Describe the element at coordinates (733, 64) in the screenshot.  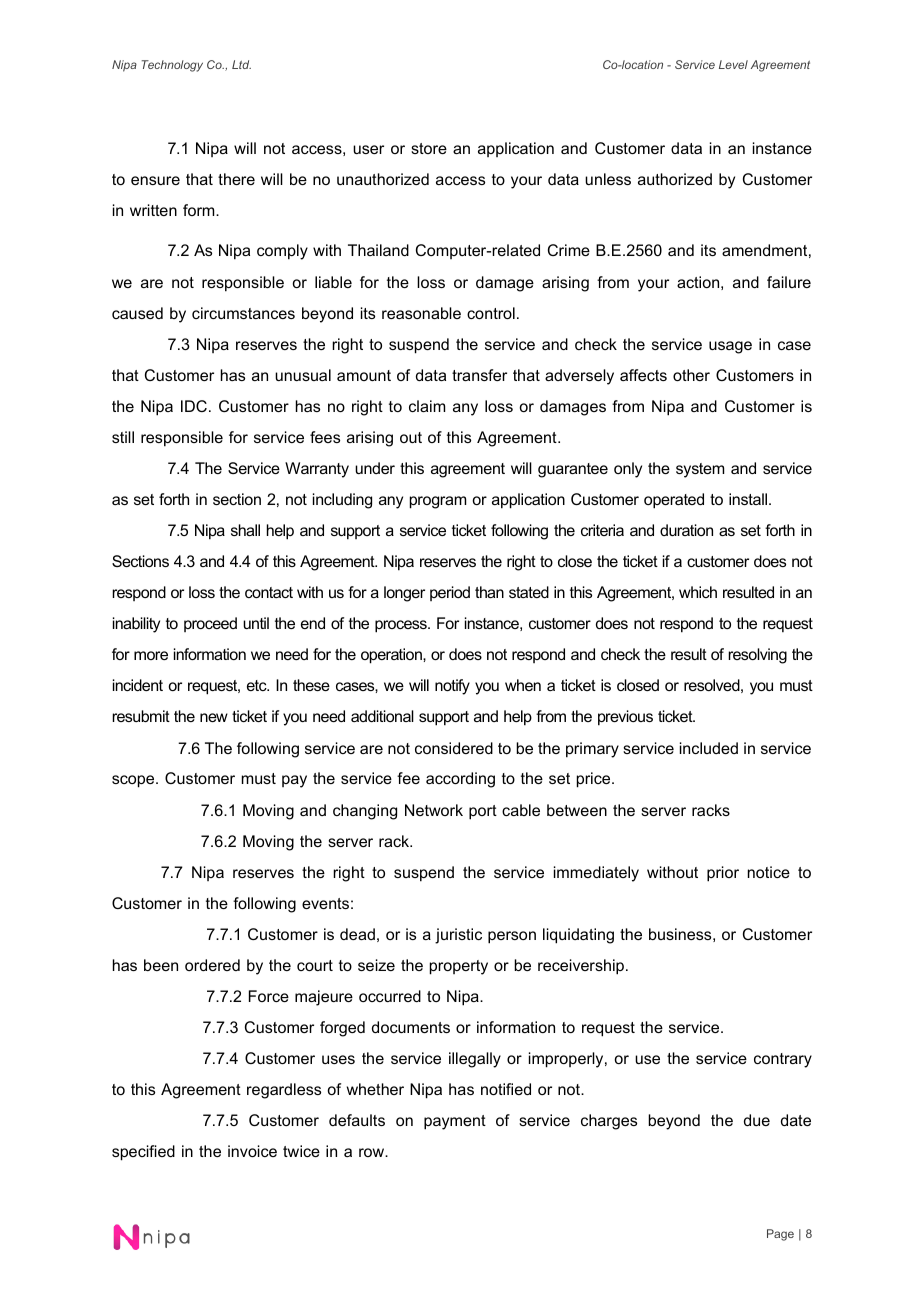
I see `Level` at that location.
